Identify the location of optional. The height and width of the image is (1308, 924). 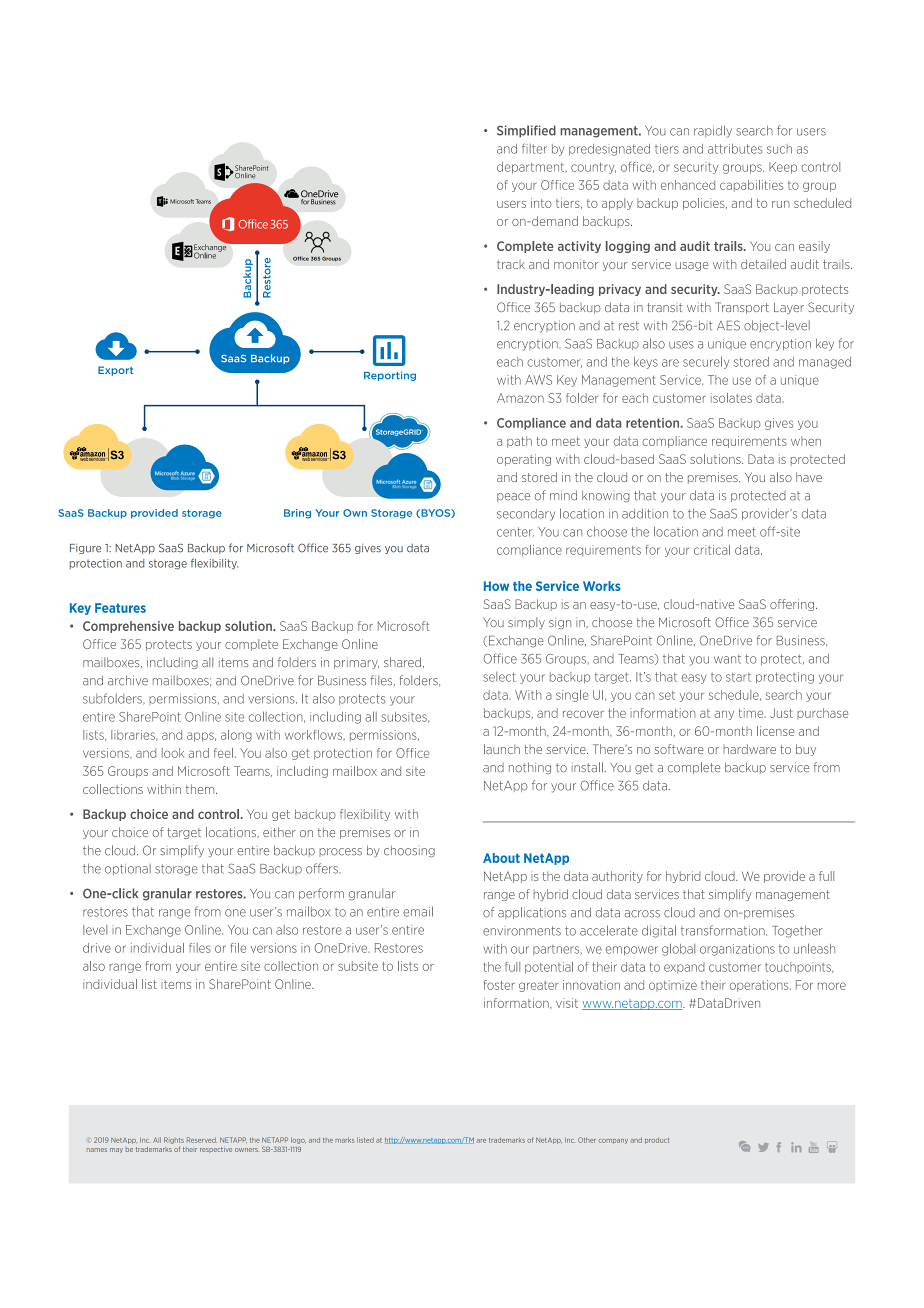
(128, 869).
